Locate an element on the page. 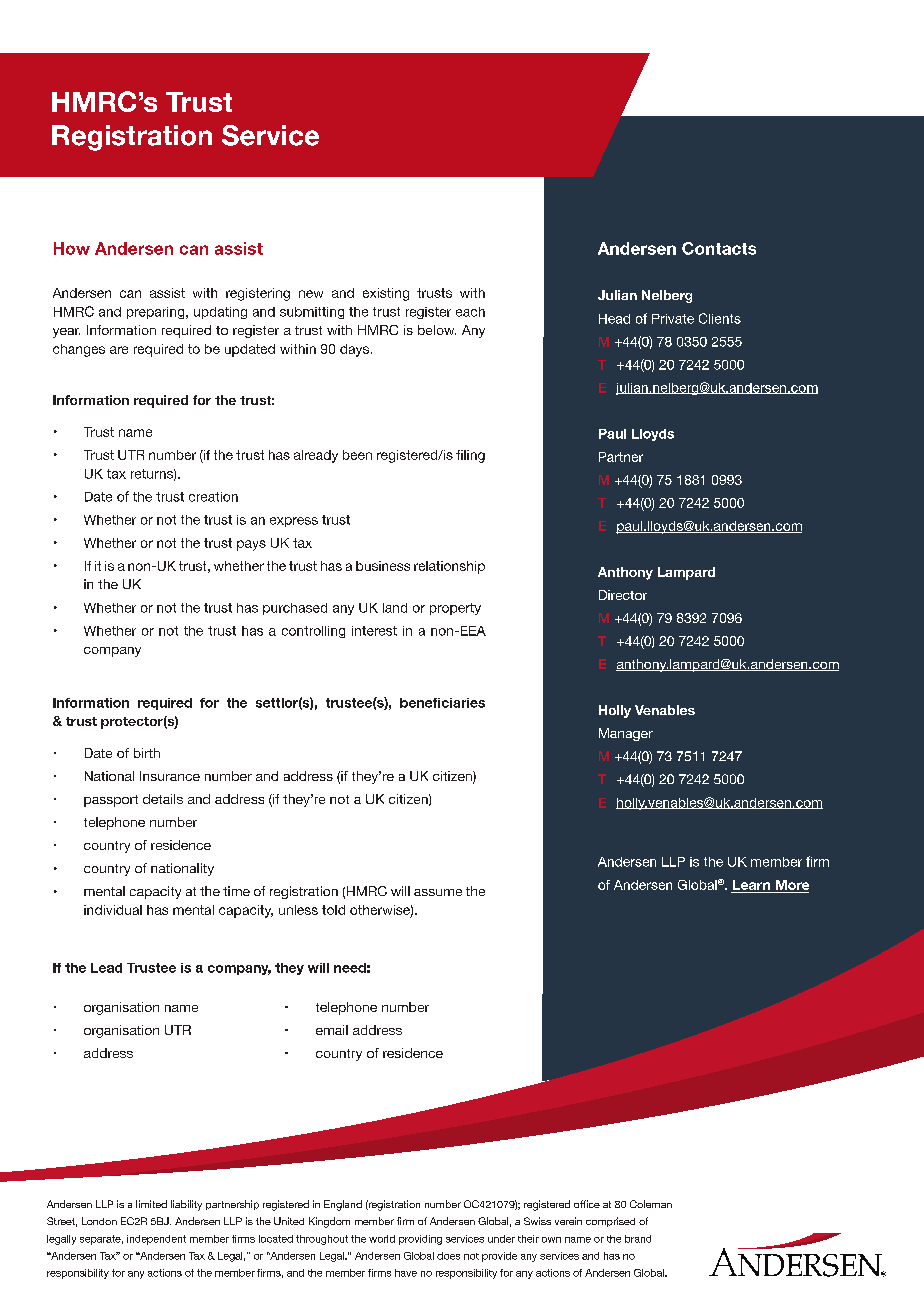 The width and height of the document is (924, 1308). updating is located at coordinates (220, 313).
